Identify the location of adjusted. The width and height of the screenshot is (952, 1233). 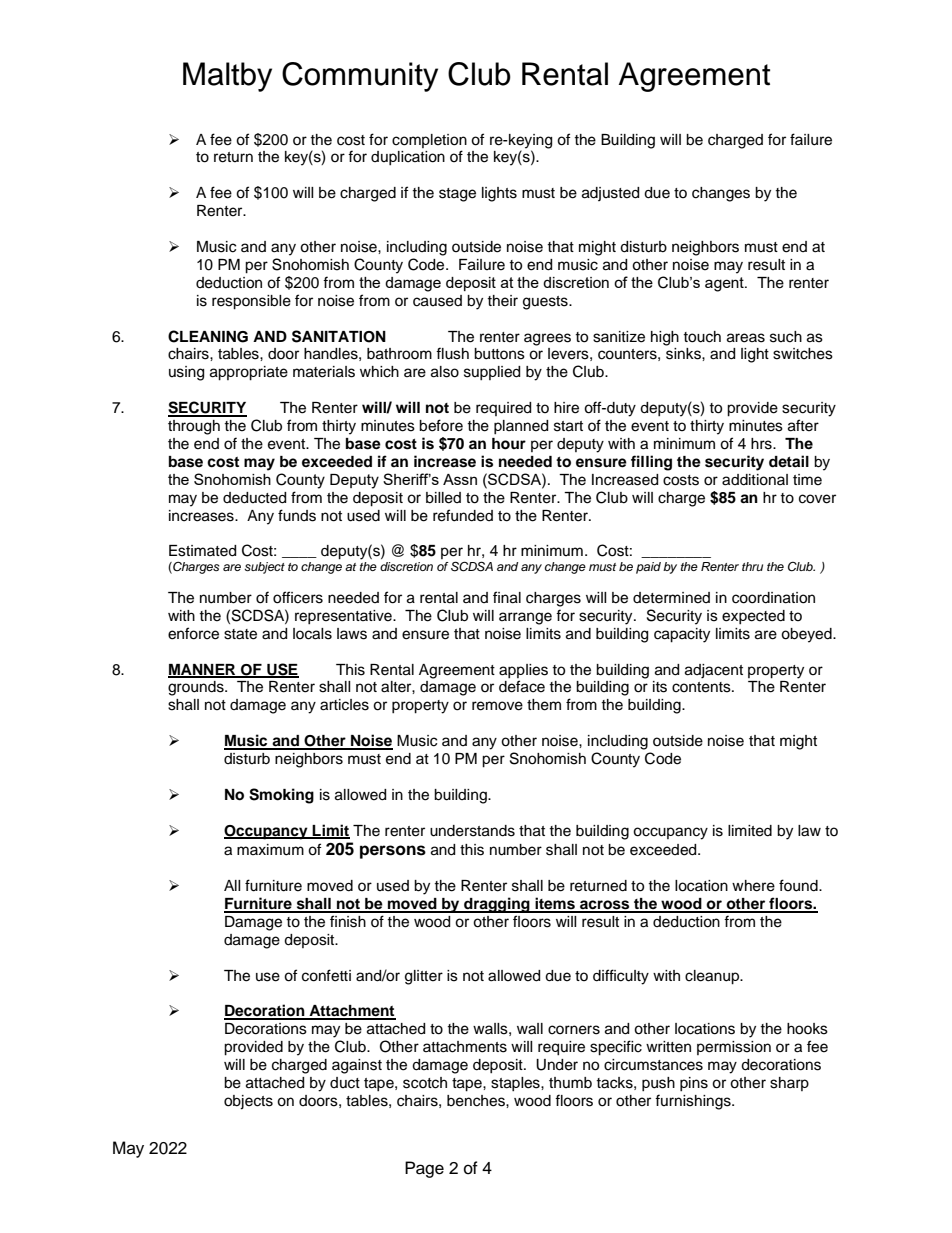
(610, 194).
